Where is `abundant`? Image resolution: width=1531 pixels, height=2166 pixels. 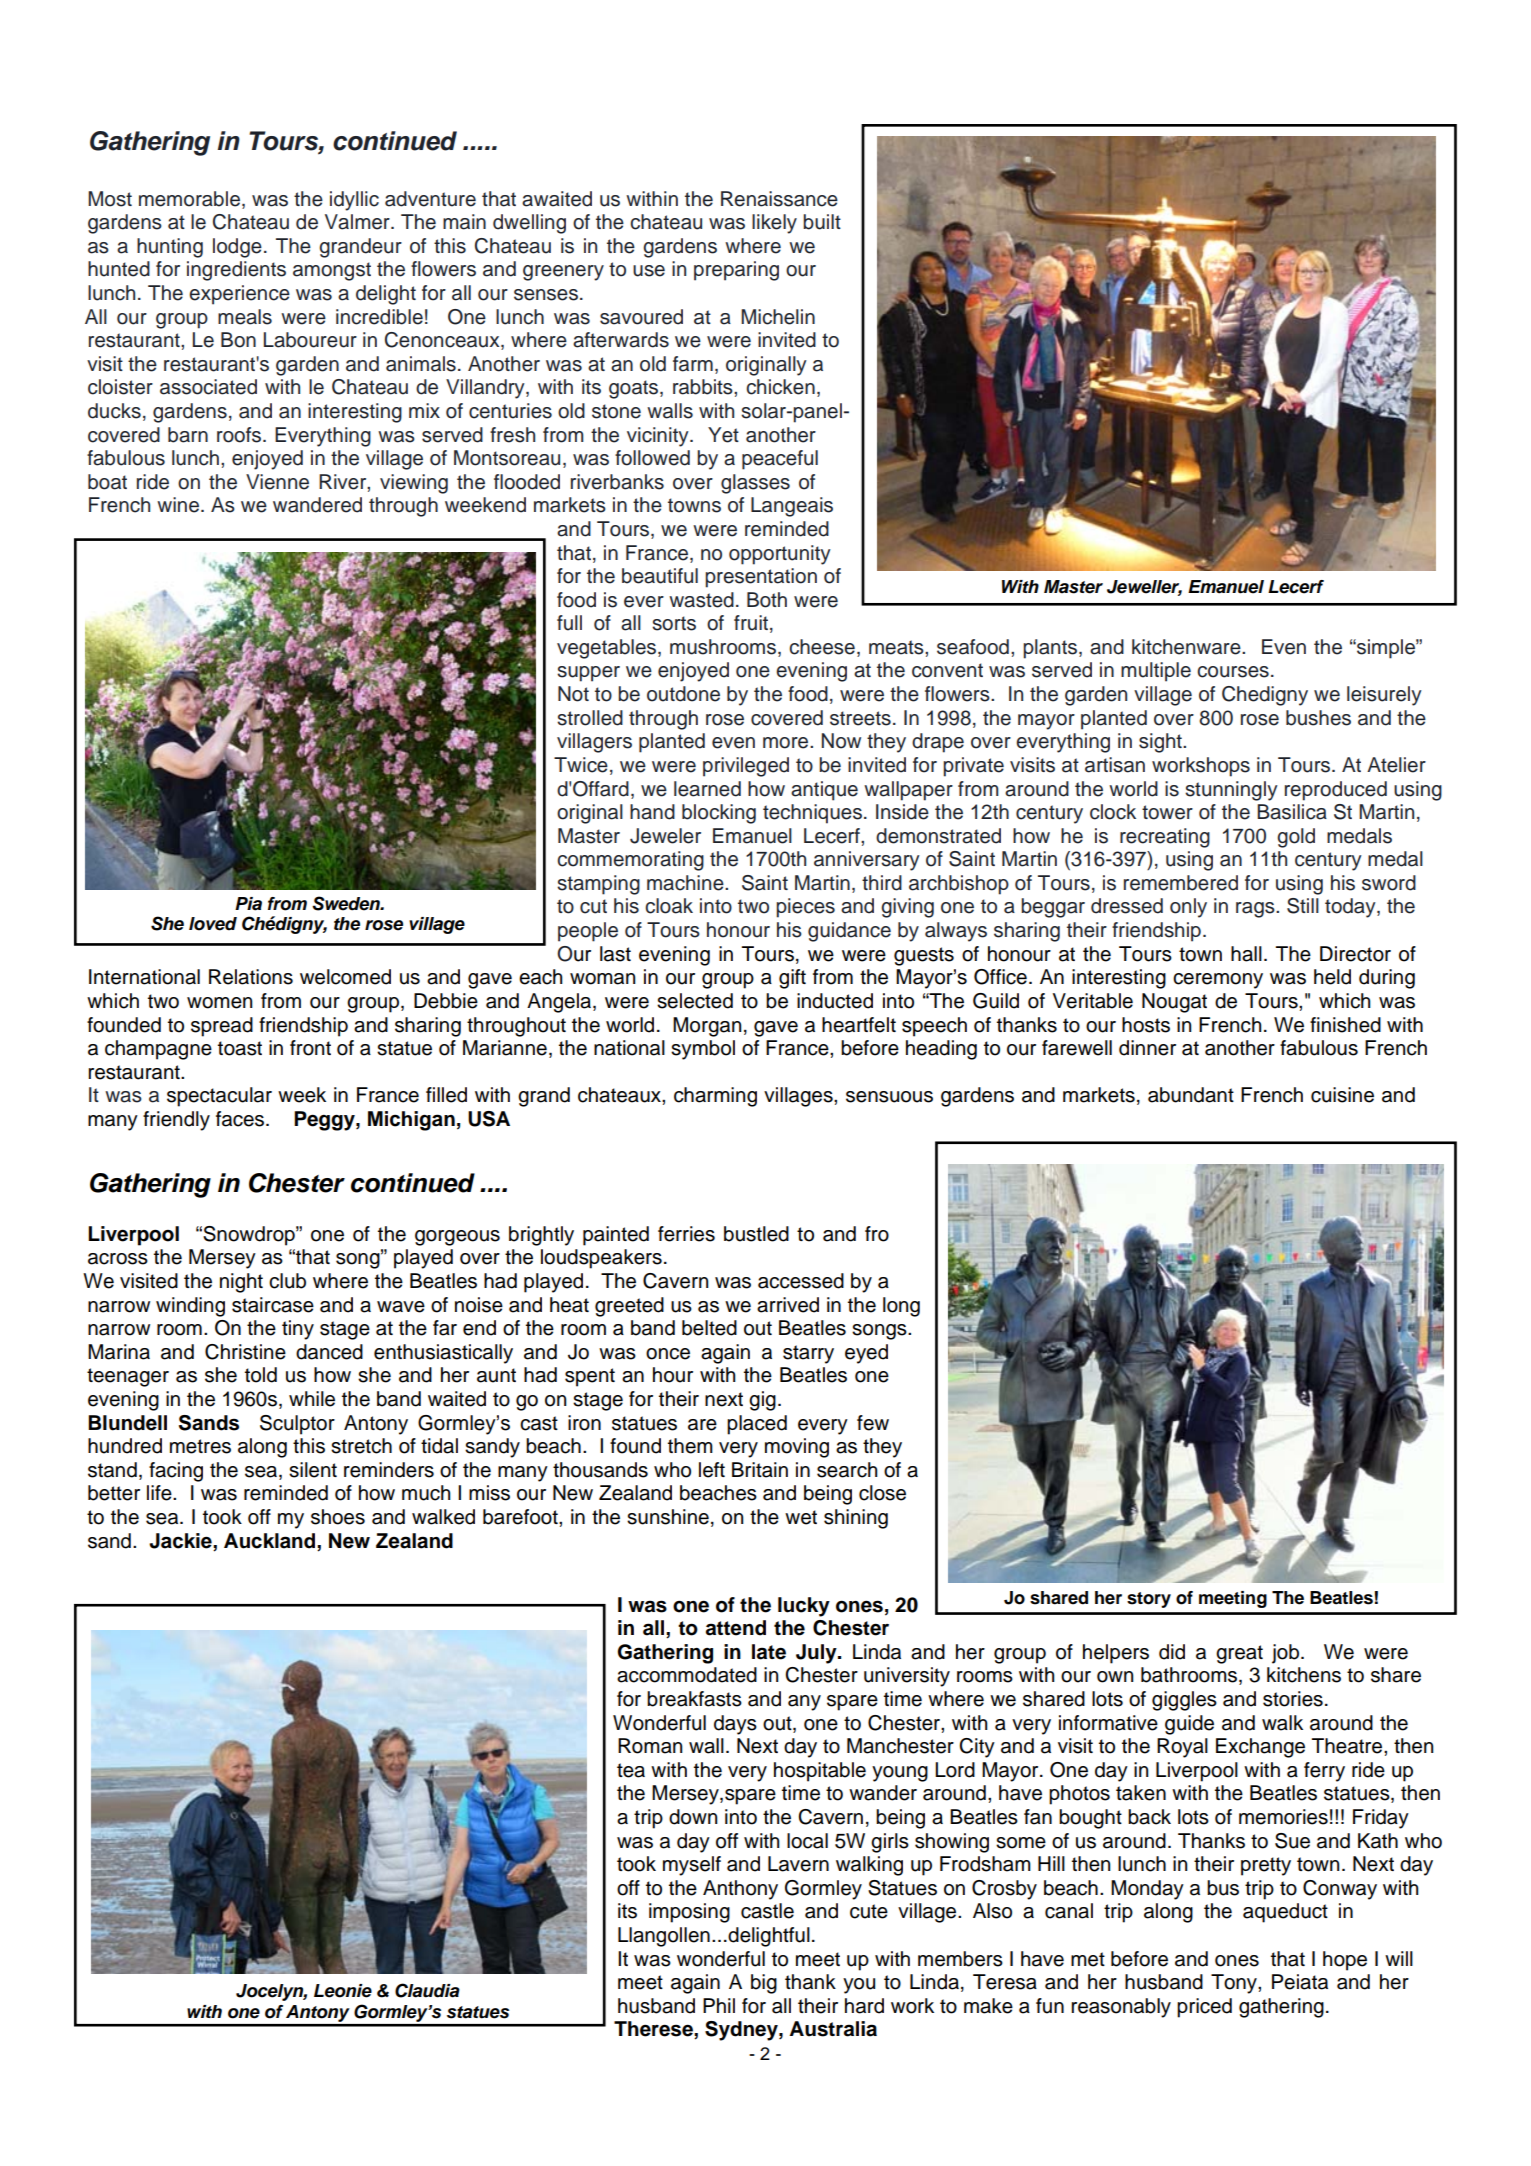
abundant is located at coordinates (1191, 1095).
